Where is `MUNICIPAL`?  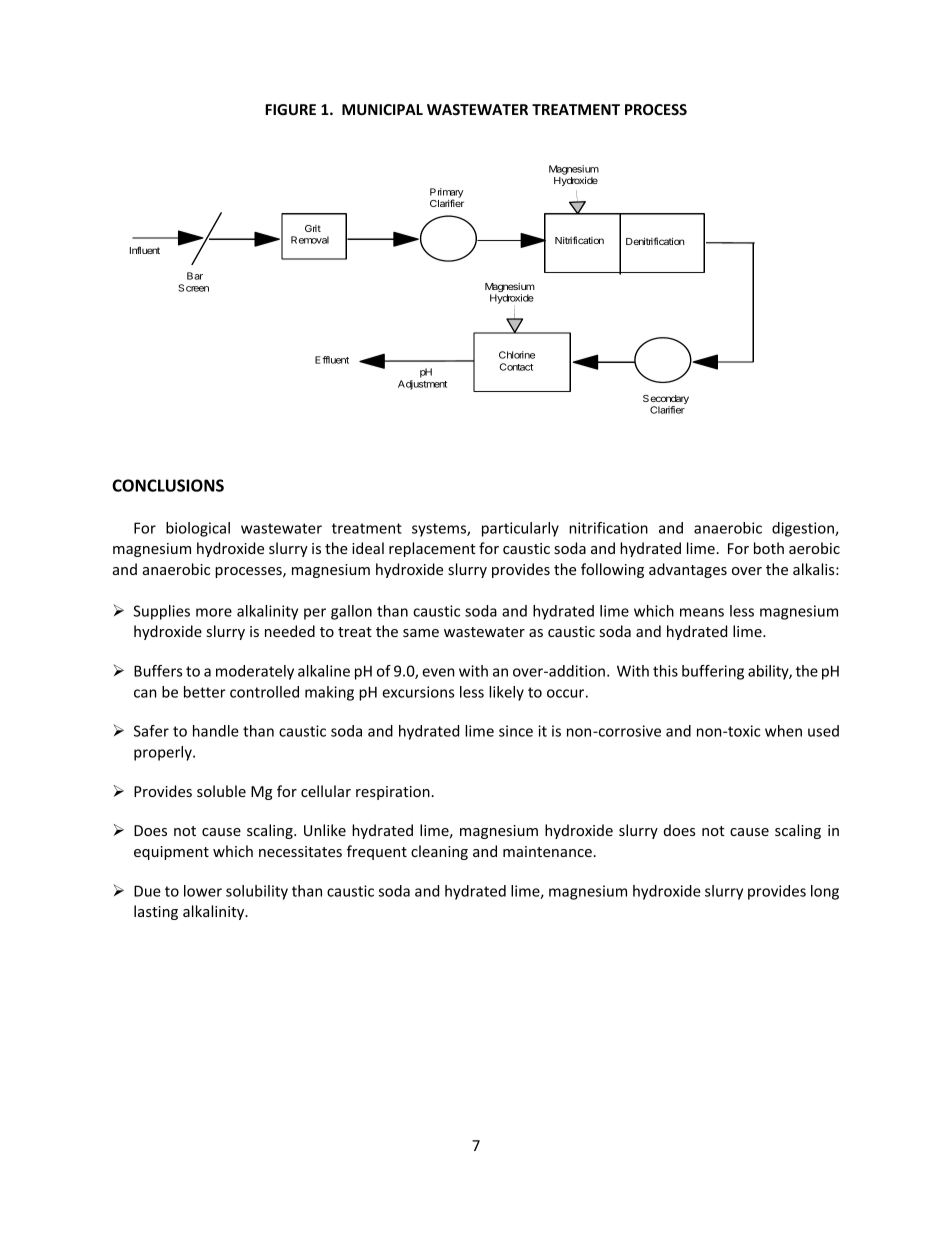 MUNICIPAL is located at coordinates (382, 109).
